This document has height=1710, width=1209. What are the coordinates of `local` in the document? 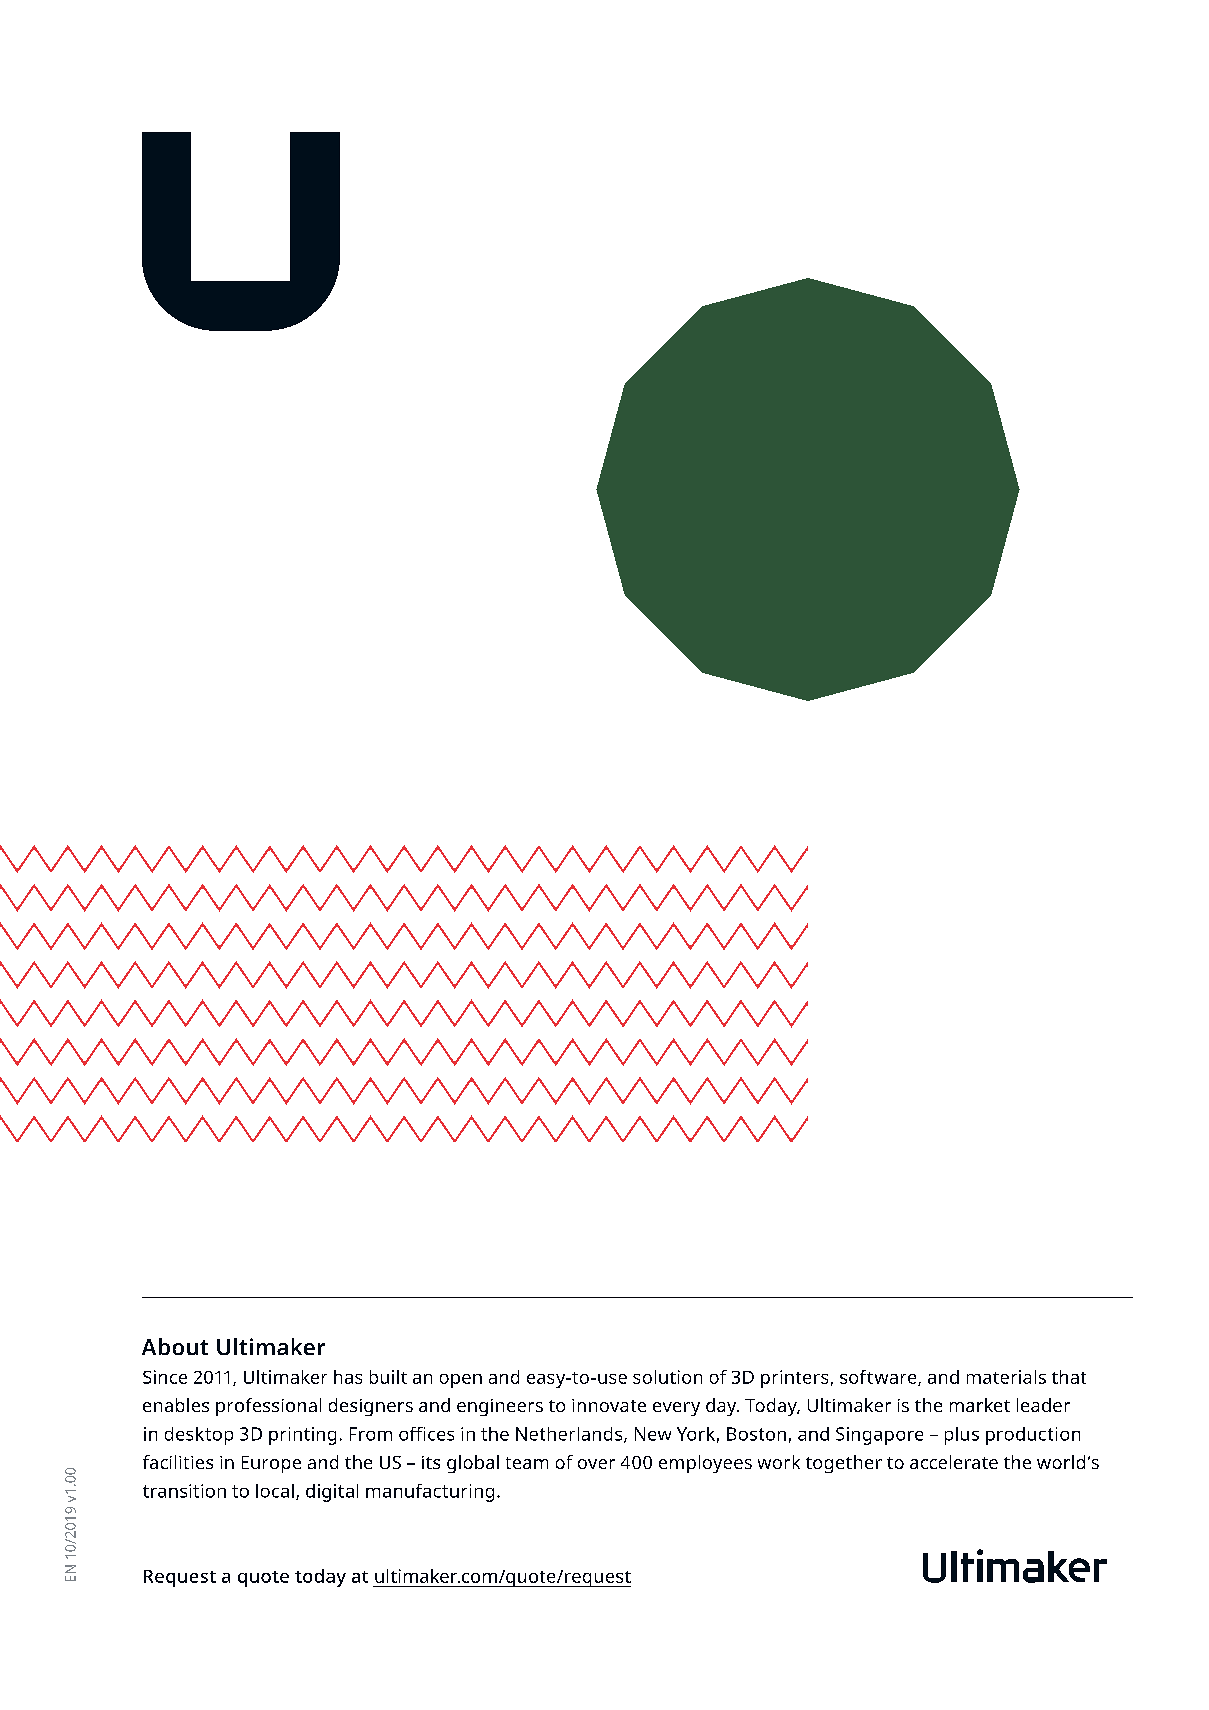 It's located at (275, 1491).
